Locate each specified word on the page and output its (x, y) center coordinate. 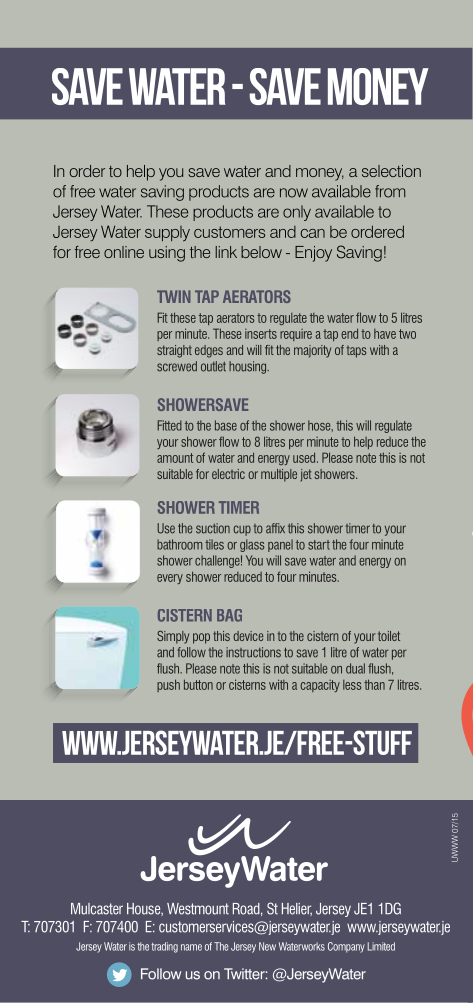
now (294, 193)
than (374, 684)
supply (167, 234)
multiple (279, 475)
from (390, 191)
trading (164, 947)
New (267, 946)
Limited (381, 946)
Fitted (169, 425)
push (168, 685)
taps (356, 352)
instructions (253, 652)
